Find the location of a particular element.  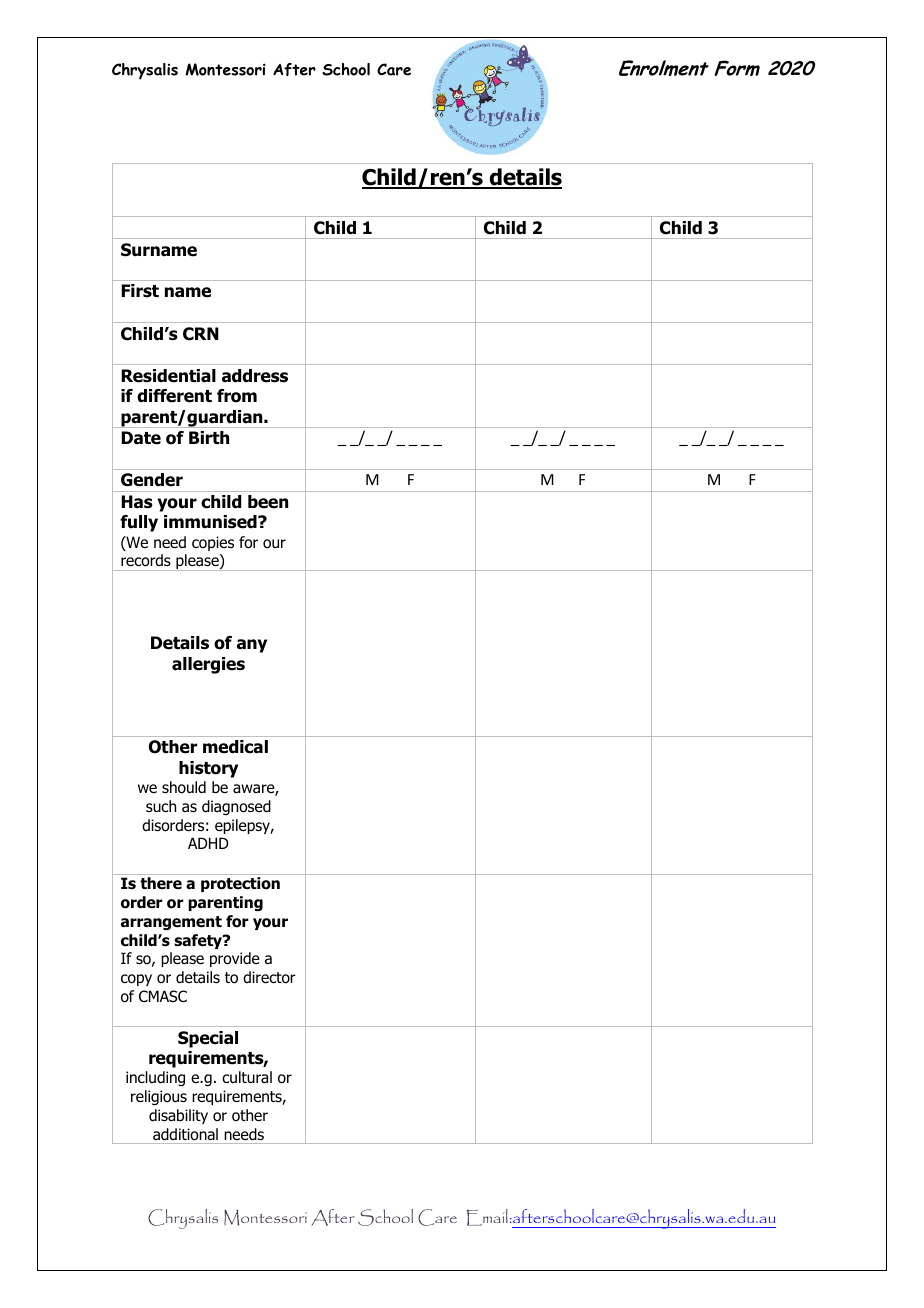

First is located at coordinates (140, 291).
